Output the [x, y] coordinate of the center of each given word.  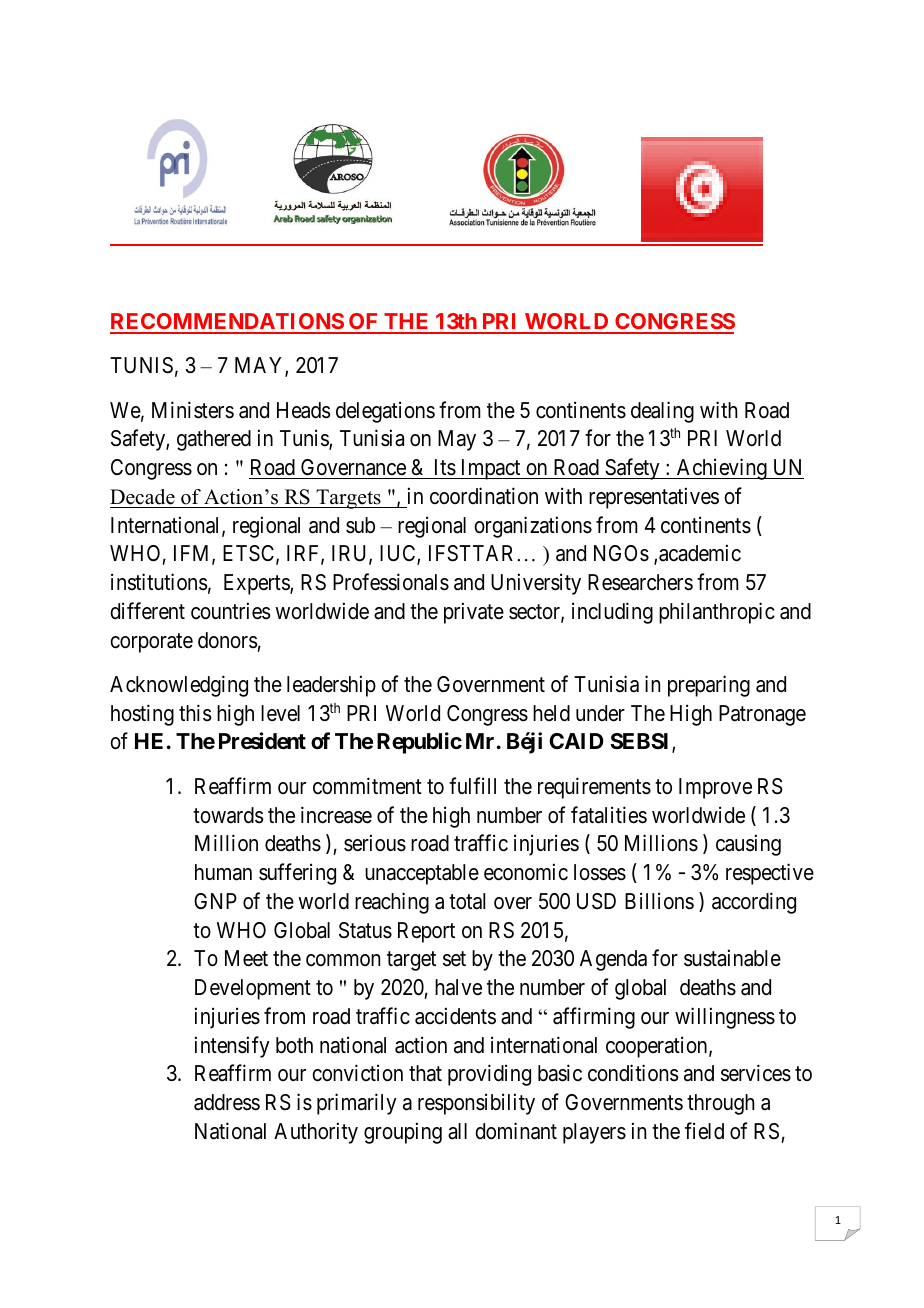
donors [228, 640]
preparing [709, 686]
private [474, 613]
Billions [659, 901]
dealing [662, 412]
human [223, 872]
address [227, 1102]
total [467, 901]
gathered [214, 440]
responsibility [476, 1104]
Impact [490, 469]
